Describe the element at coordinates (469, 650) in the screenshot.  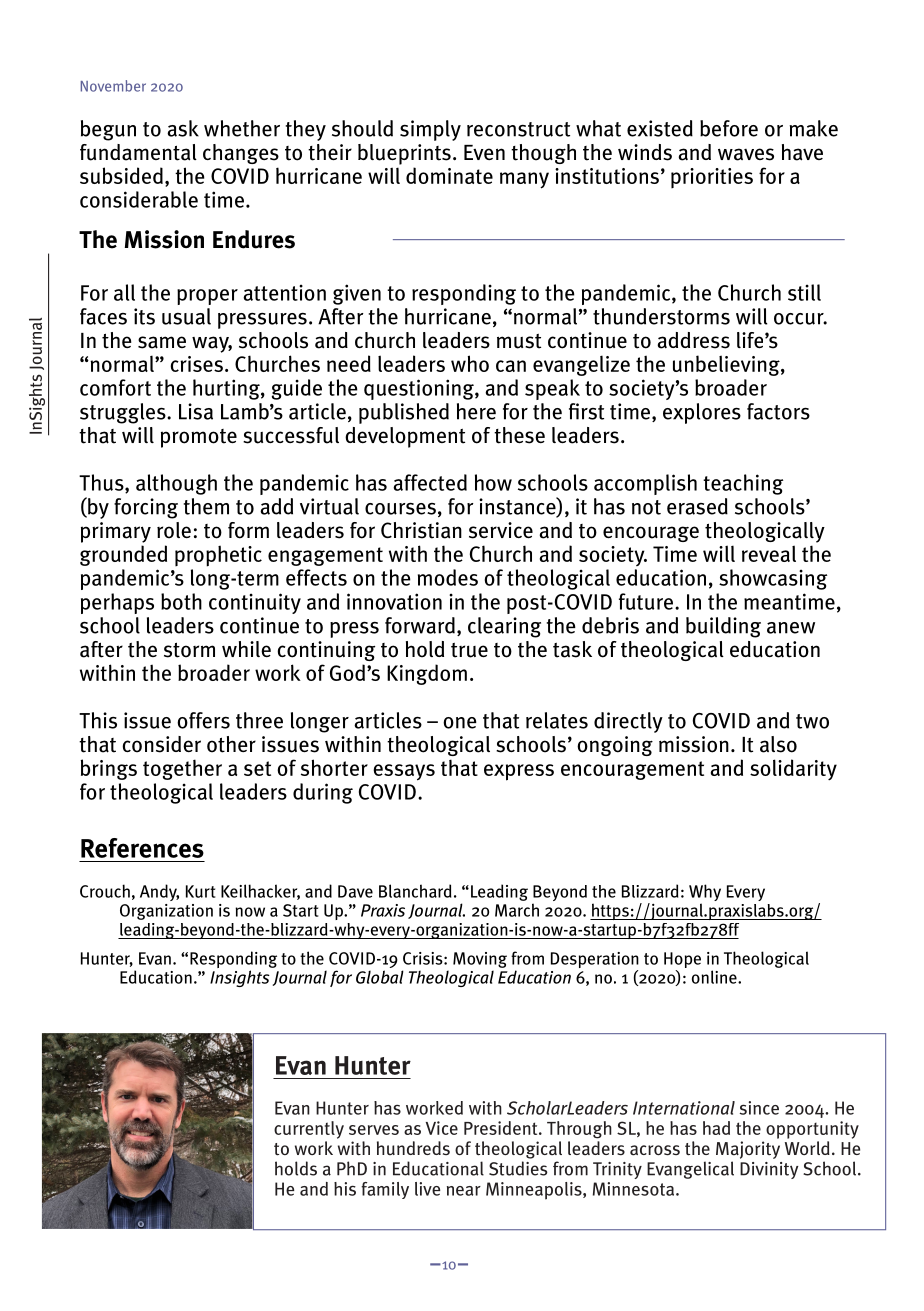
I see `true` at that location.
